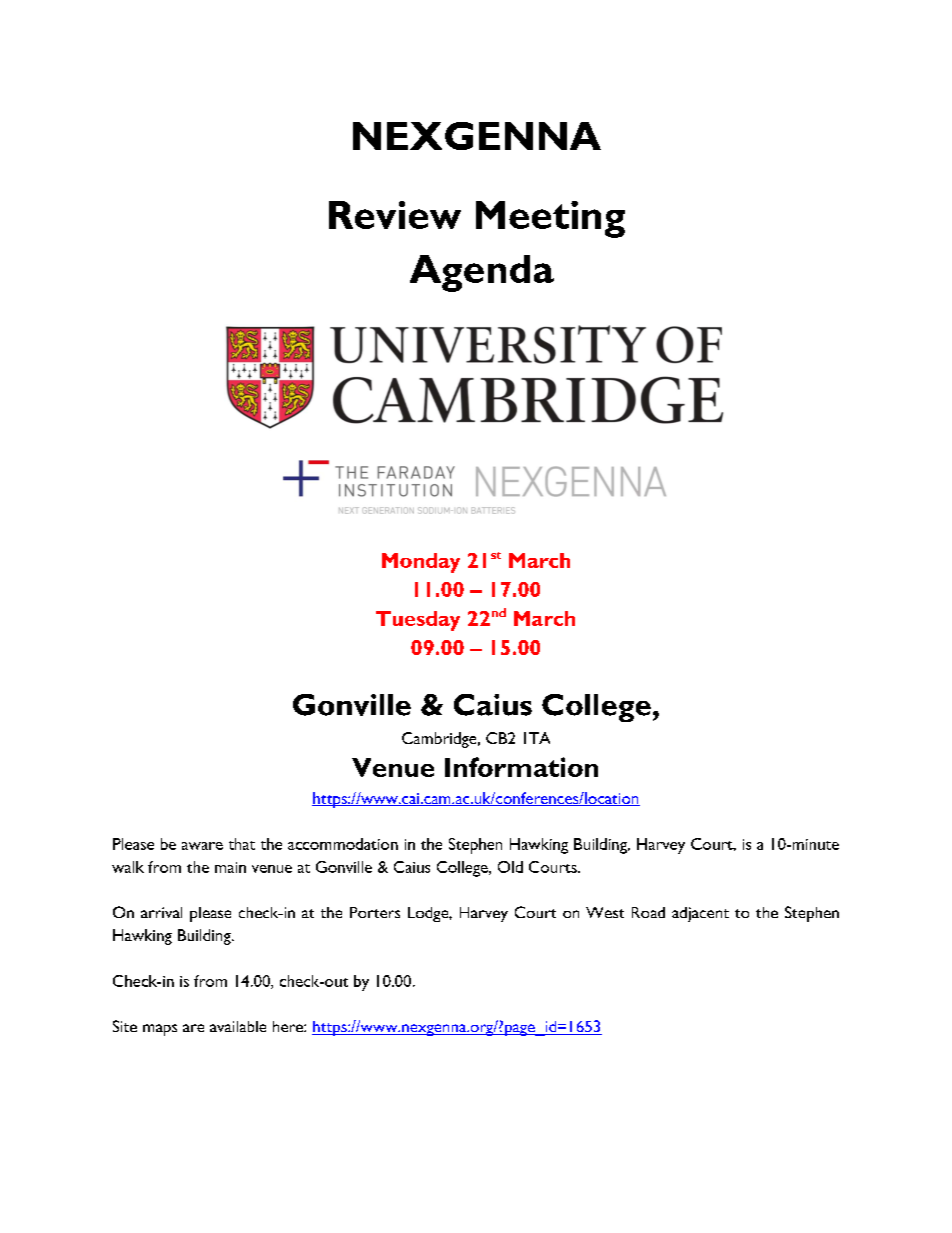 The height and width of the screenshot is (1233, 952). What do you see at coordinates (395, 215) in the screenshot?
I see `Review` at bounding box center [395, 215].
